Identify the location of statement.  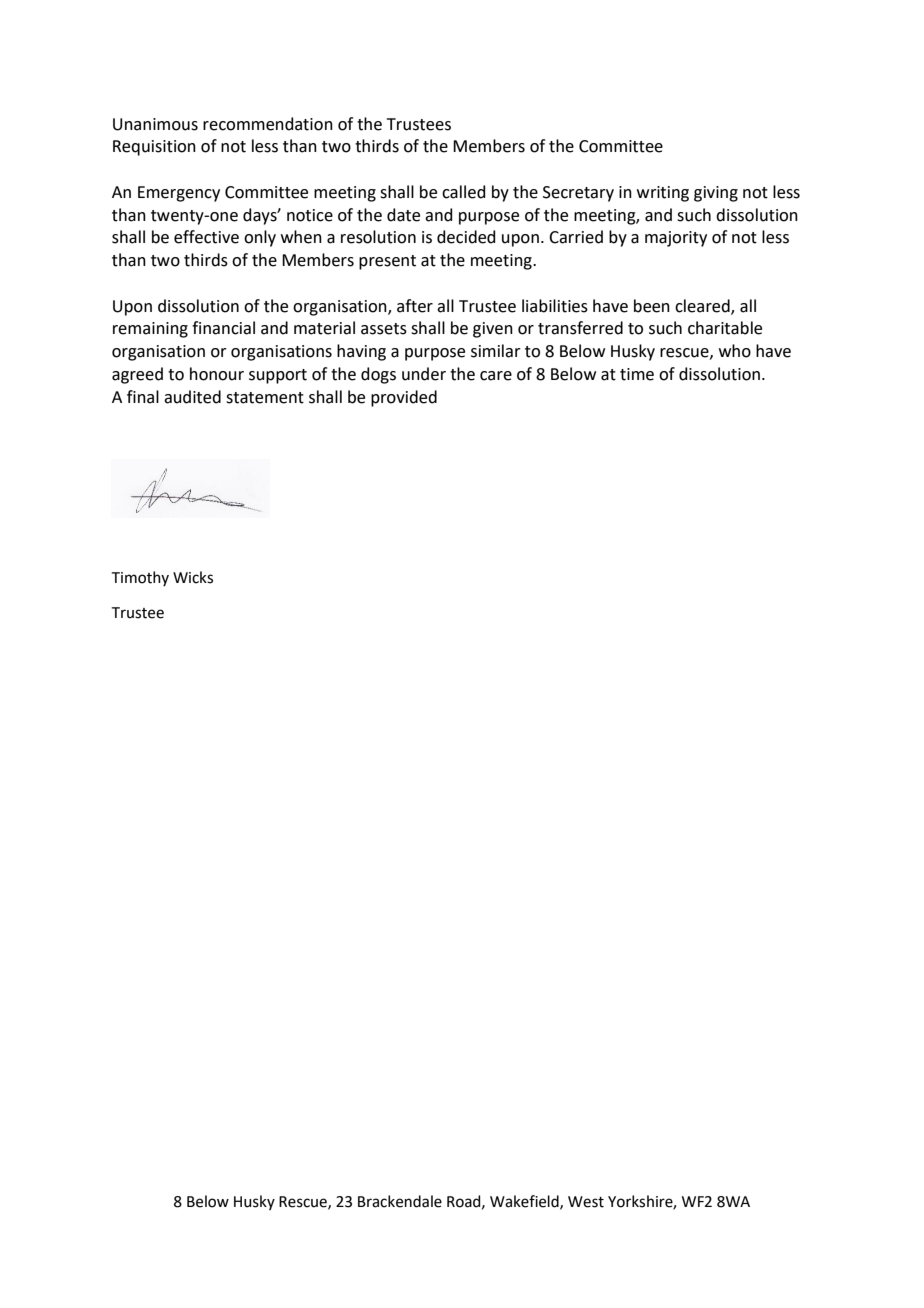
(265, 398).
